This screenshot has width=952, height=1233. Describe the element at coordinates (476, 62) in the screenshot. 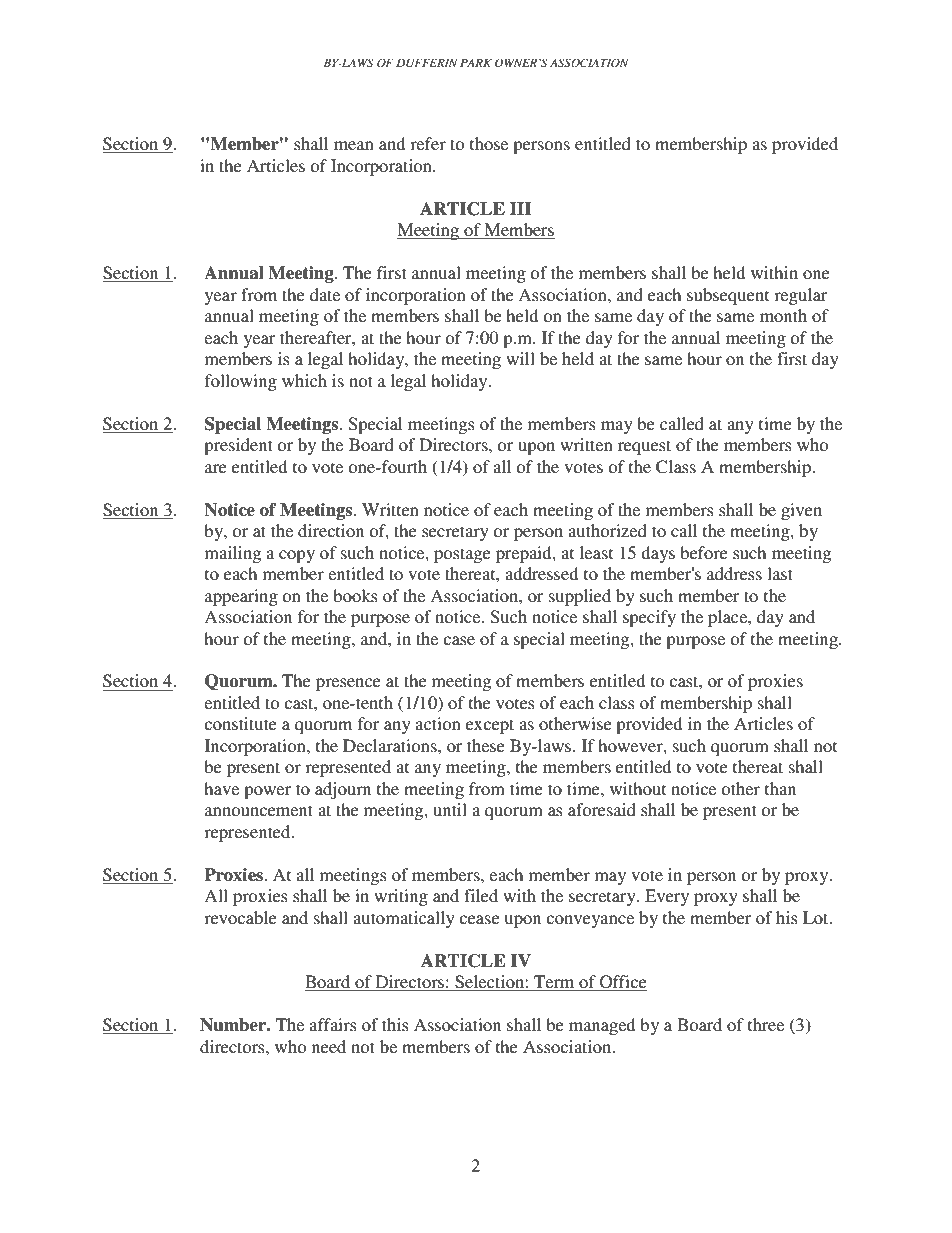

I see `PARK` at that location.
